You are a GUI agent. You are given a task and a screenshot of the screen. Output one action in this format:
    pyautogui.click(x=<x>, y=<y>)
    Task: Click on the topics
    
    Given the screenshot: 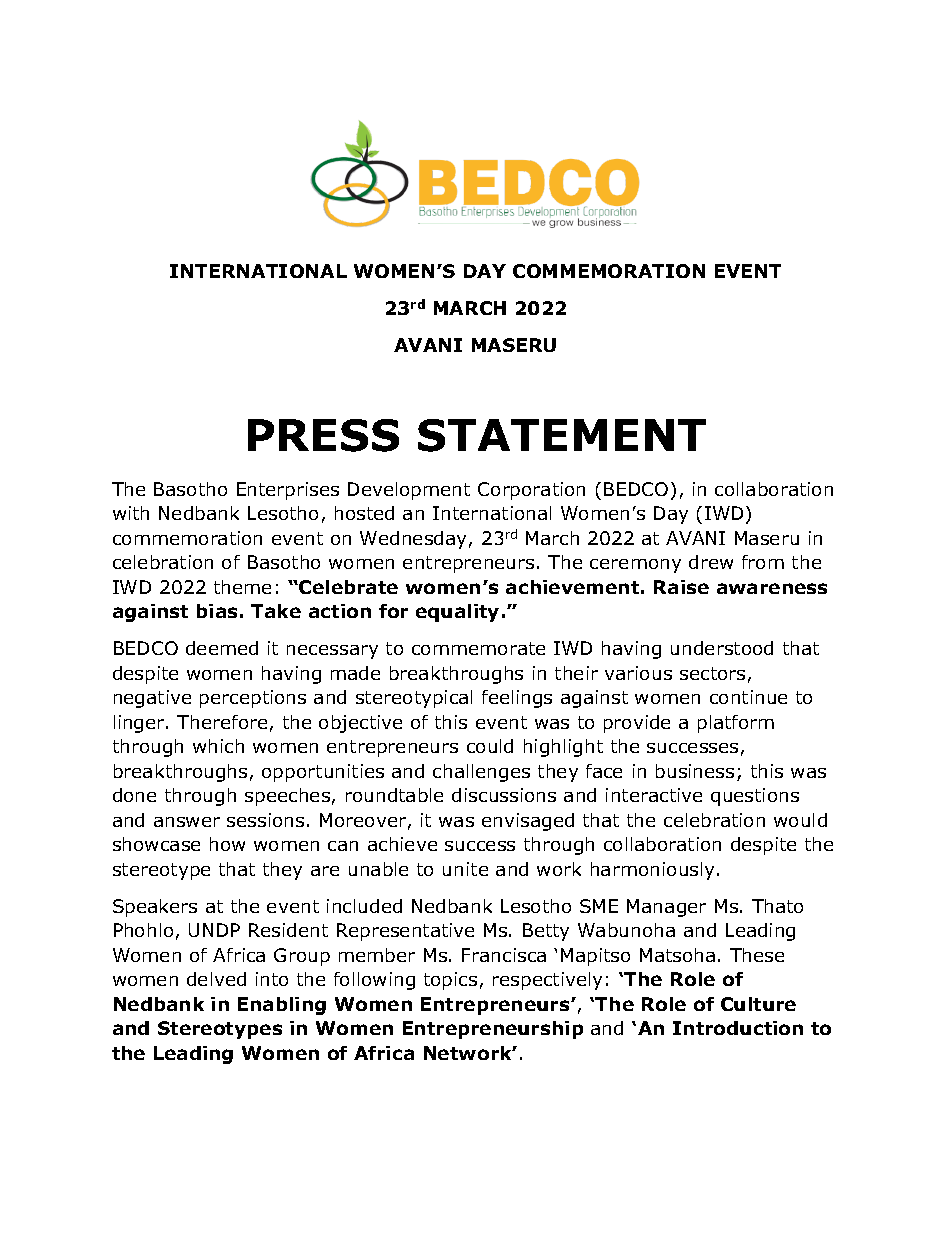 What is the action you would take?
    pyautogui.click(x=450, y=981)
